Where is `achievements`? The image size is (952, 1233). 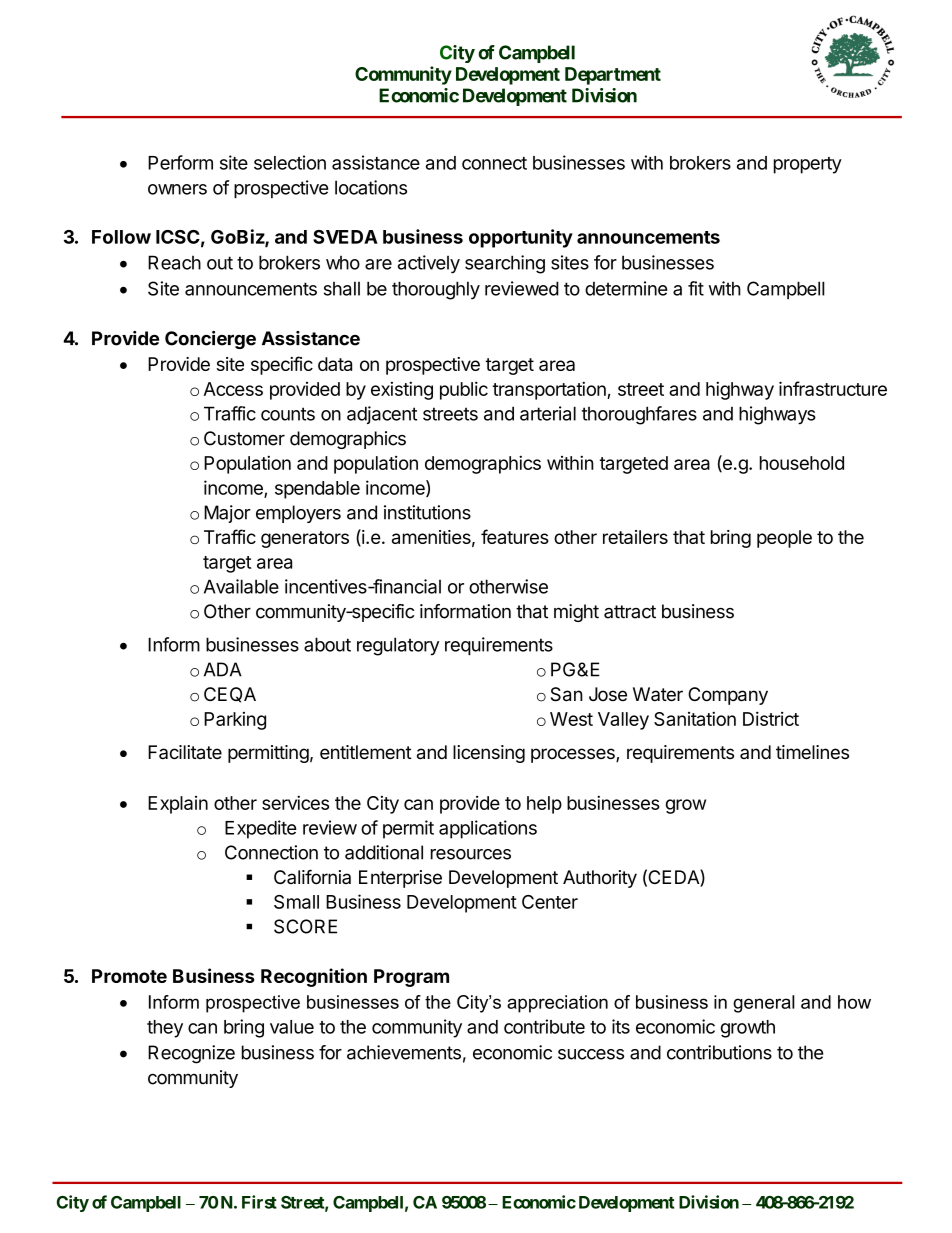 achievements is located at coordinates (404, 1052).
